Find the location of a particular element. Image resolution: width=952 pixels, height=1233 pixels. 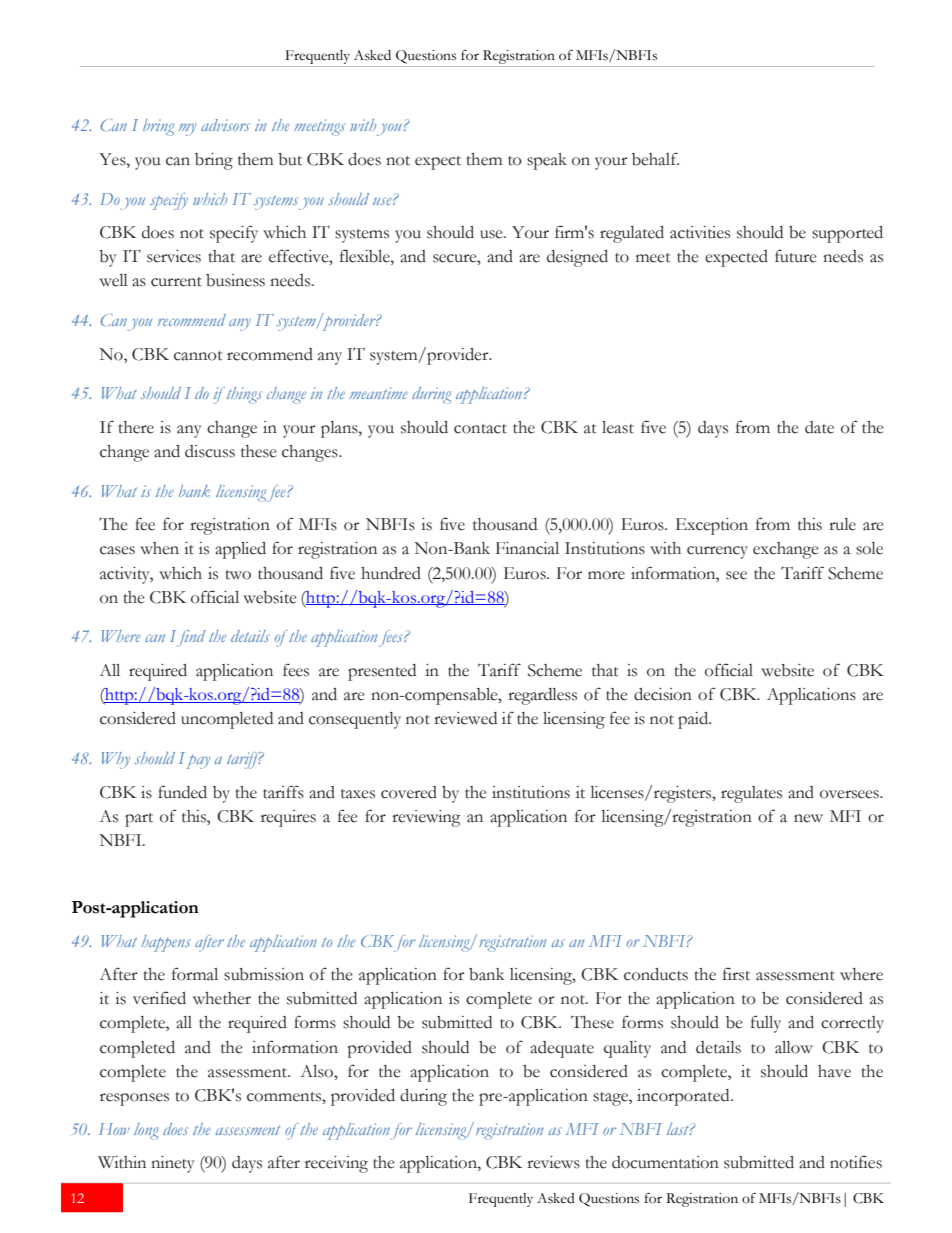

things is located at coordinates (243, 395).
